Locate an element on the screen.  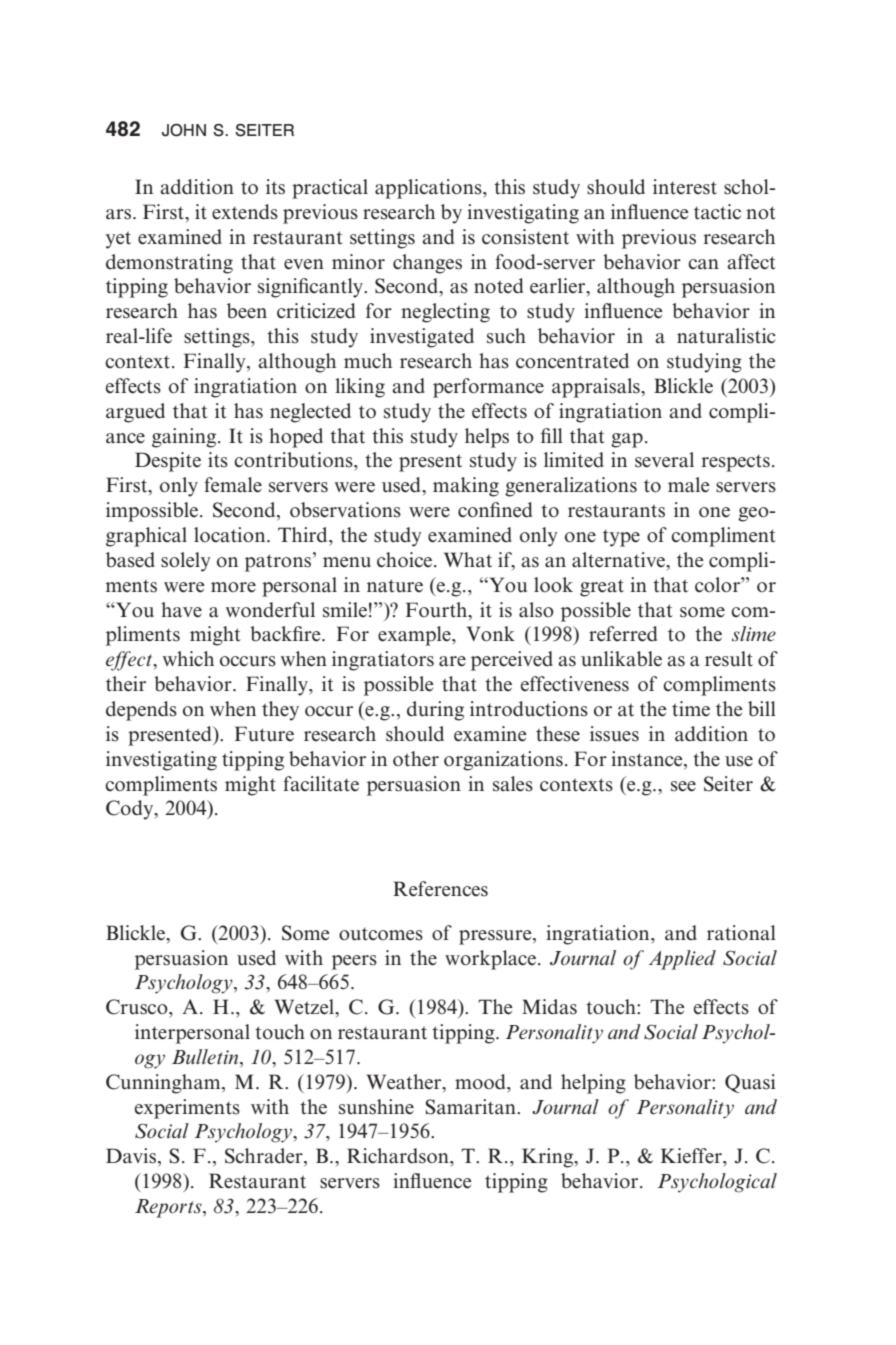
Despite is located at coordinates (168, 462).
